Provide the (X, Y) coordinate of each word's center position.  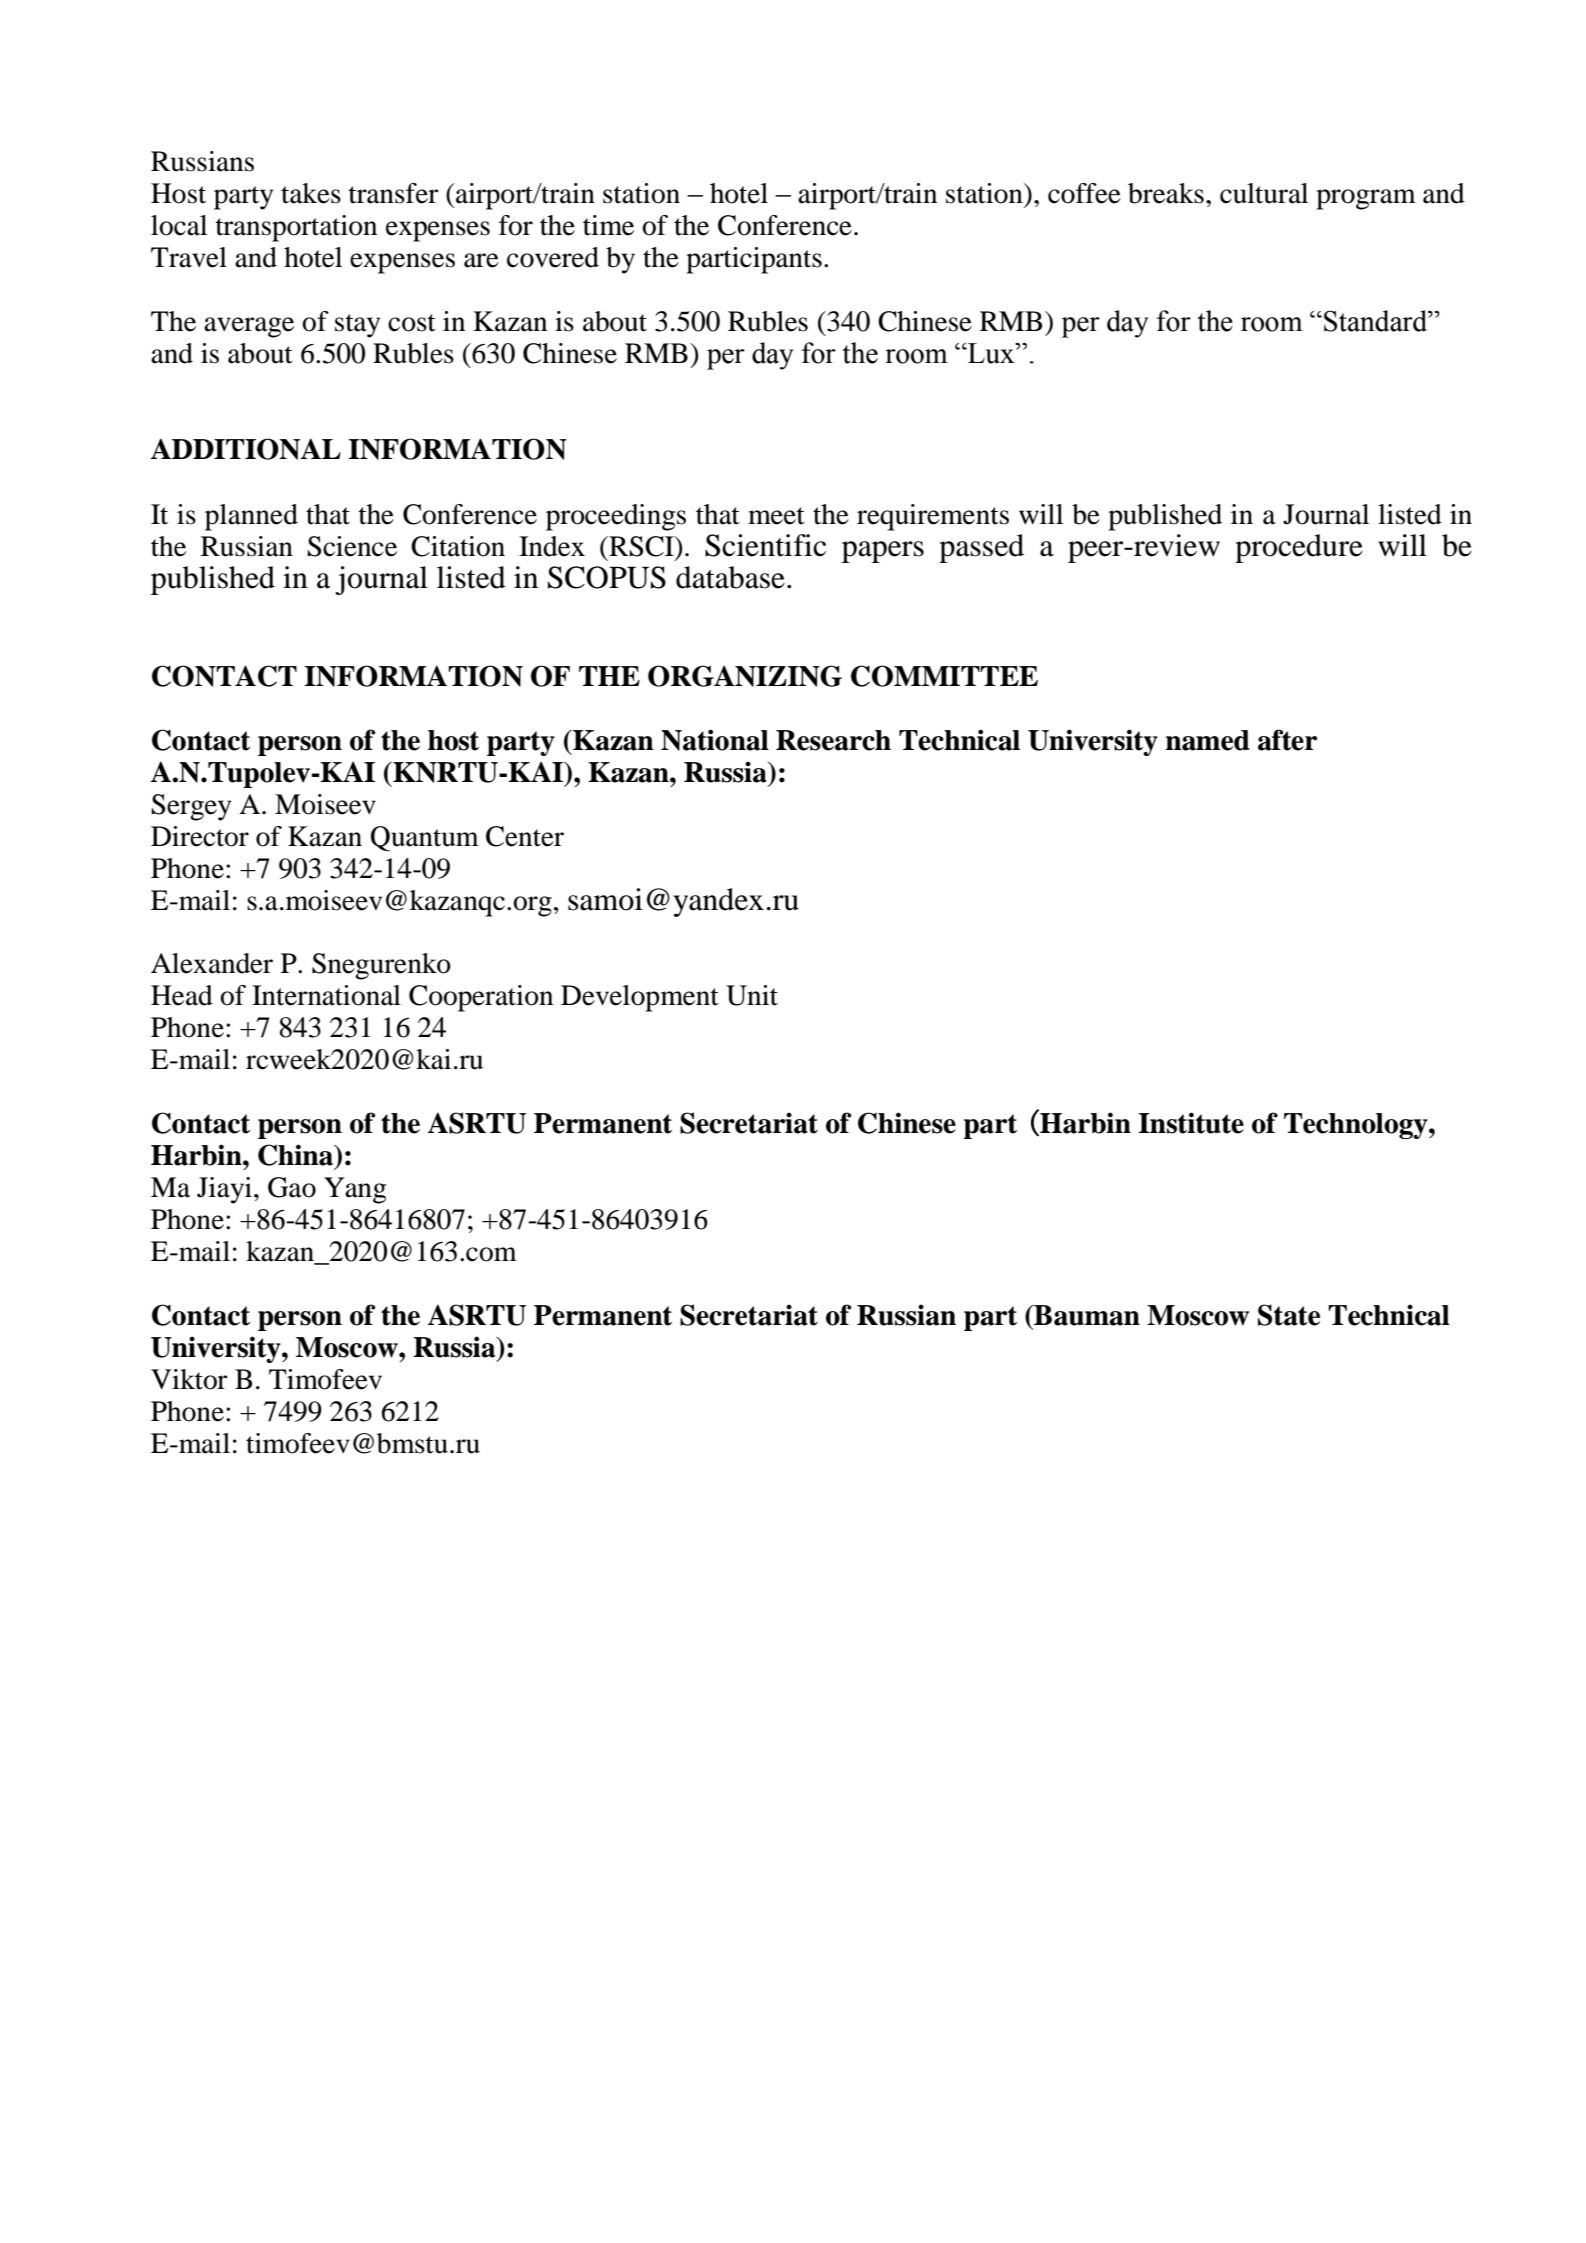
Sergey (191, 807)
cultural (1264, 193)
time (608, 225)
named (1208, 740)
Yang (355, 1190)
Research (833, 740)
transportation (296, 228)
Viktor (189, 1379)
